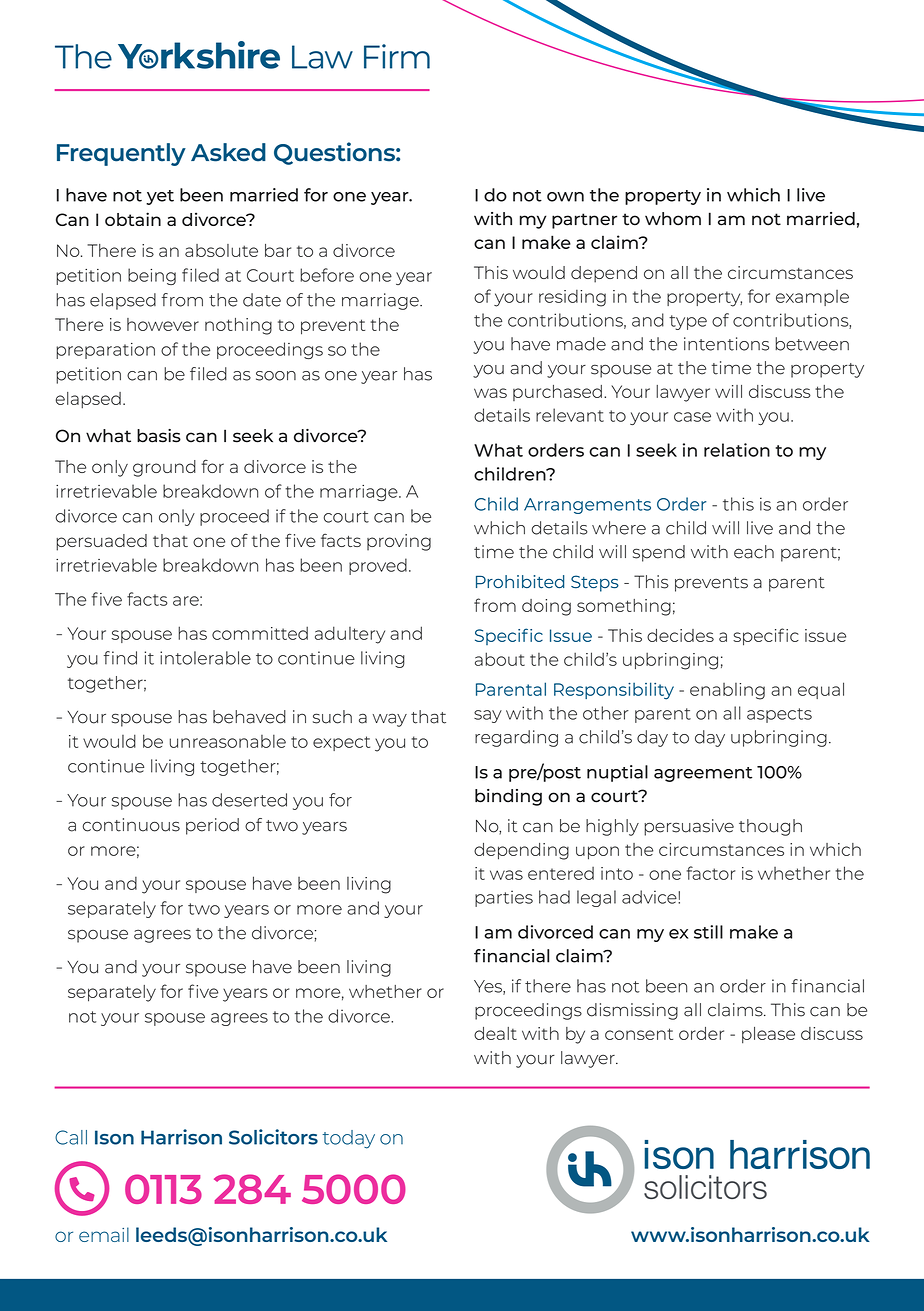 The height and width of the document is (1311, 924). Describe the element at coordinates (104, 1234) in the document. I see `email` at that location.
